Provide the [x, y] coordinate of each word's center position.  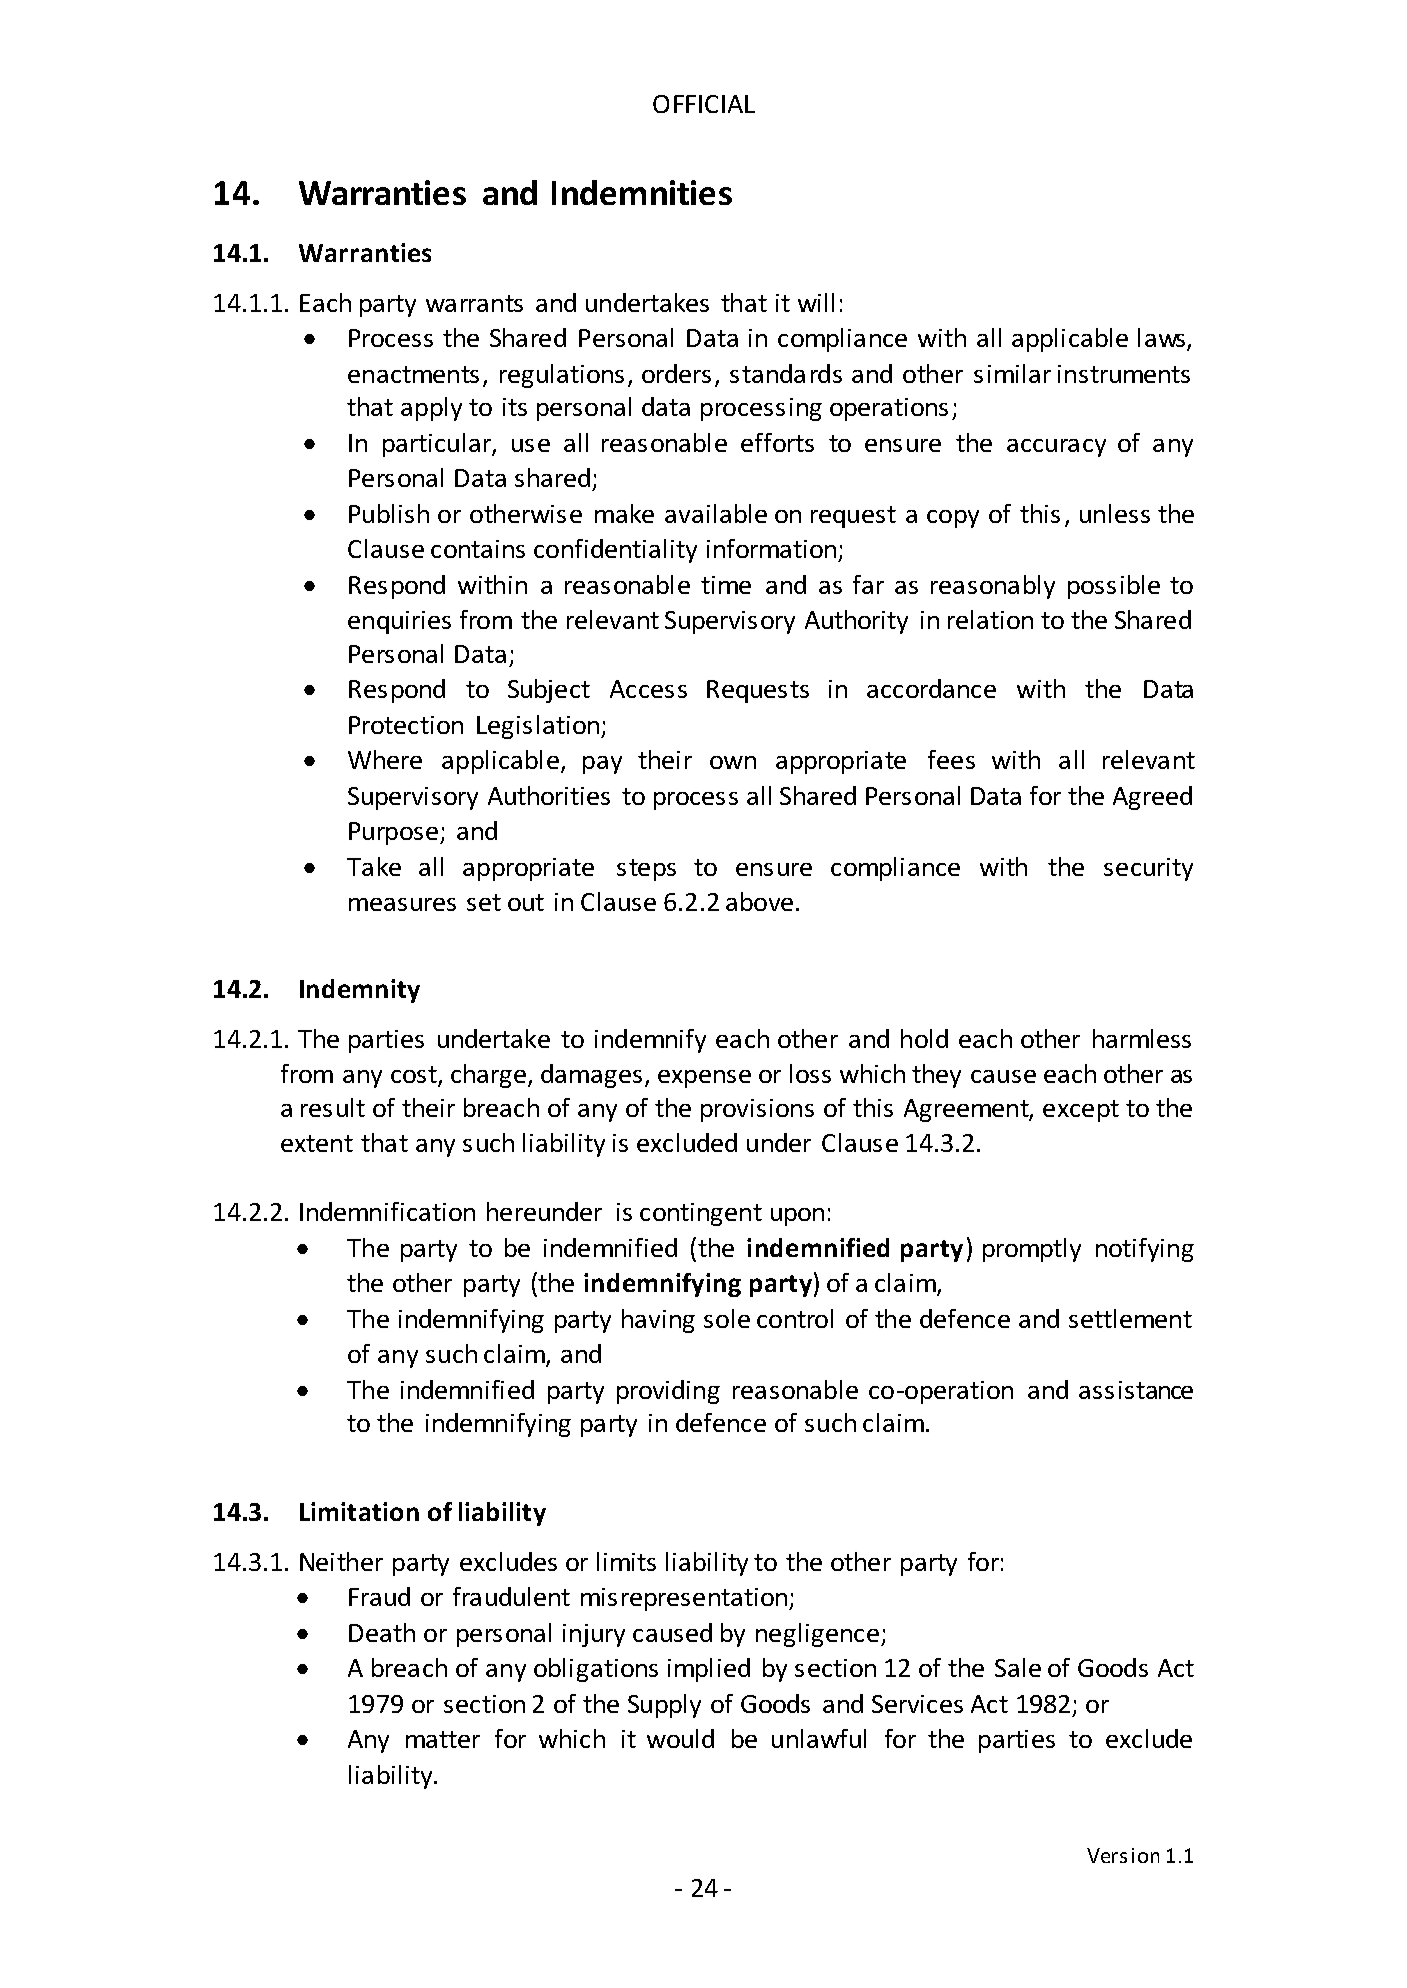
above [759, 901]
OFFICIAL [704, 104]
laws [1163, 339]
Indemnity [360, 991]
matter [443, 1739]
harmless [1142, 1038]
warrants [474, 303]
